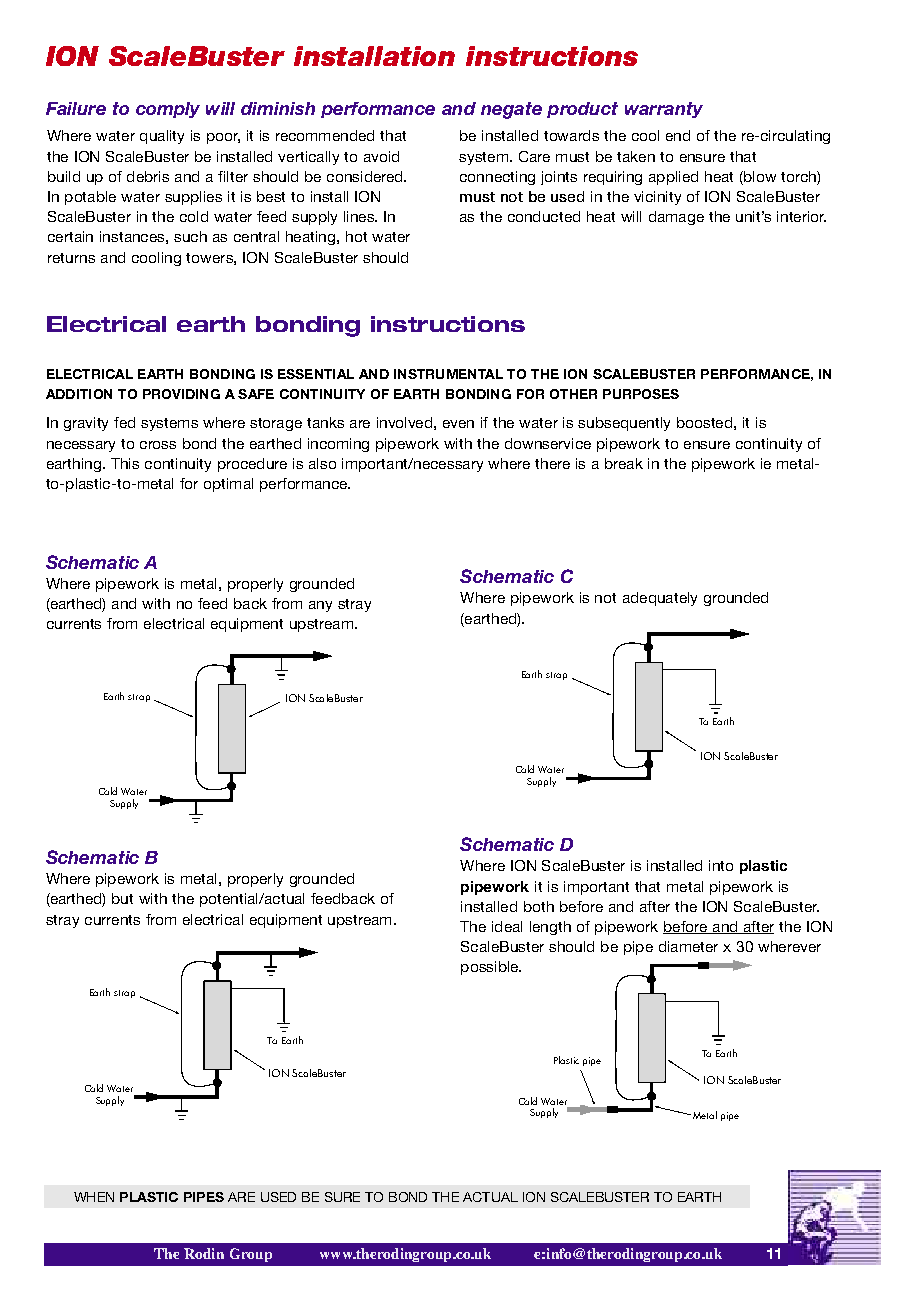  What do you see at coordinates (122, 898) in the page?
I see `but` at bounding box center [122, 898].
